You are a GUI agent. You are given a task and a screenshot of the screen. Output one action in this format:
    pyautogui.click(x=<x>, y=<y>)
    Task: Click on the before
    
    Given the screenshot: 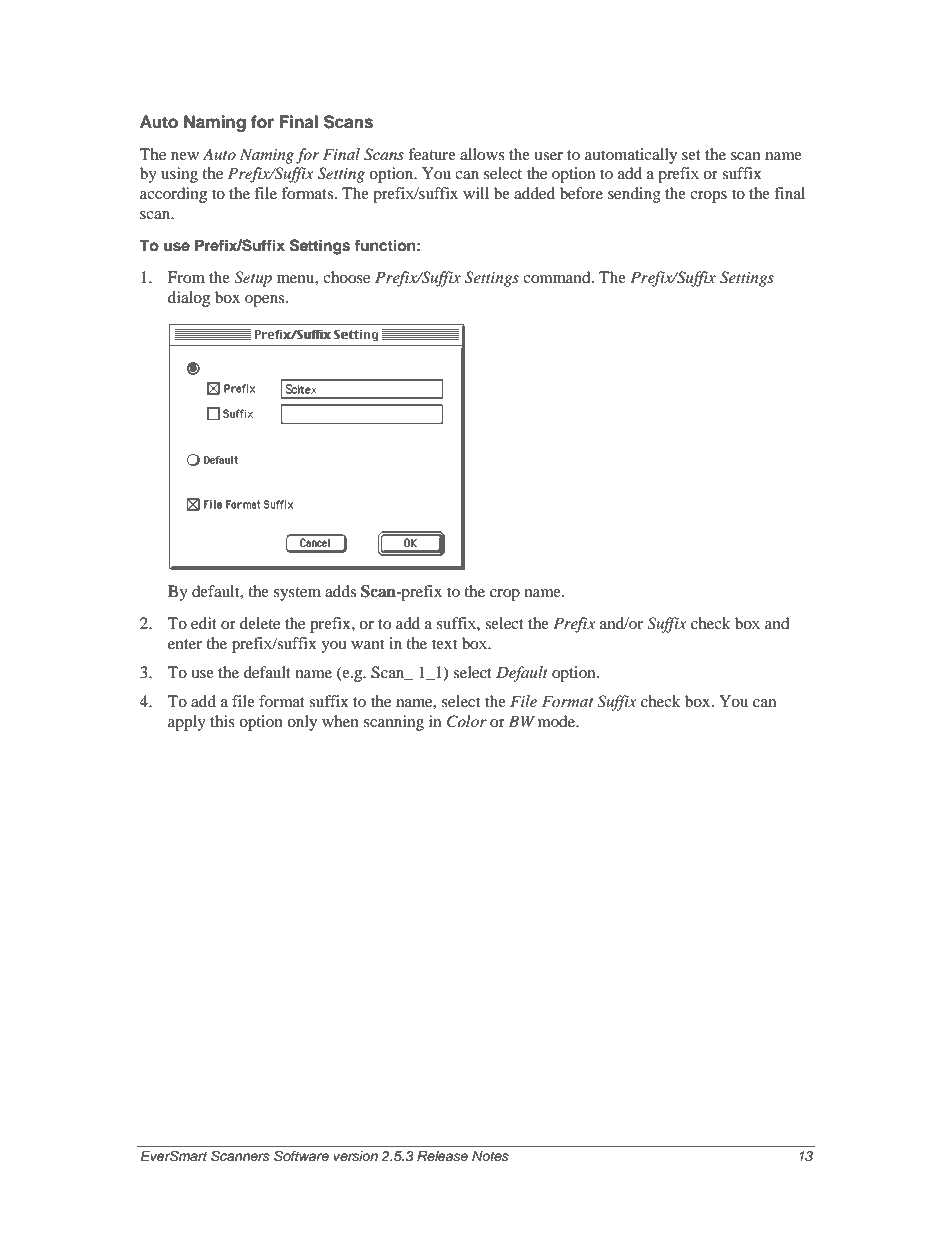 What is the action you would take?
    pyautogui.click(x=581, y=193)
